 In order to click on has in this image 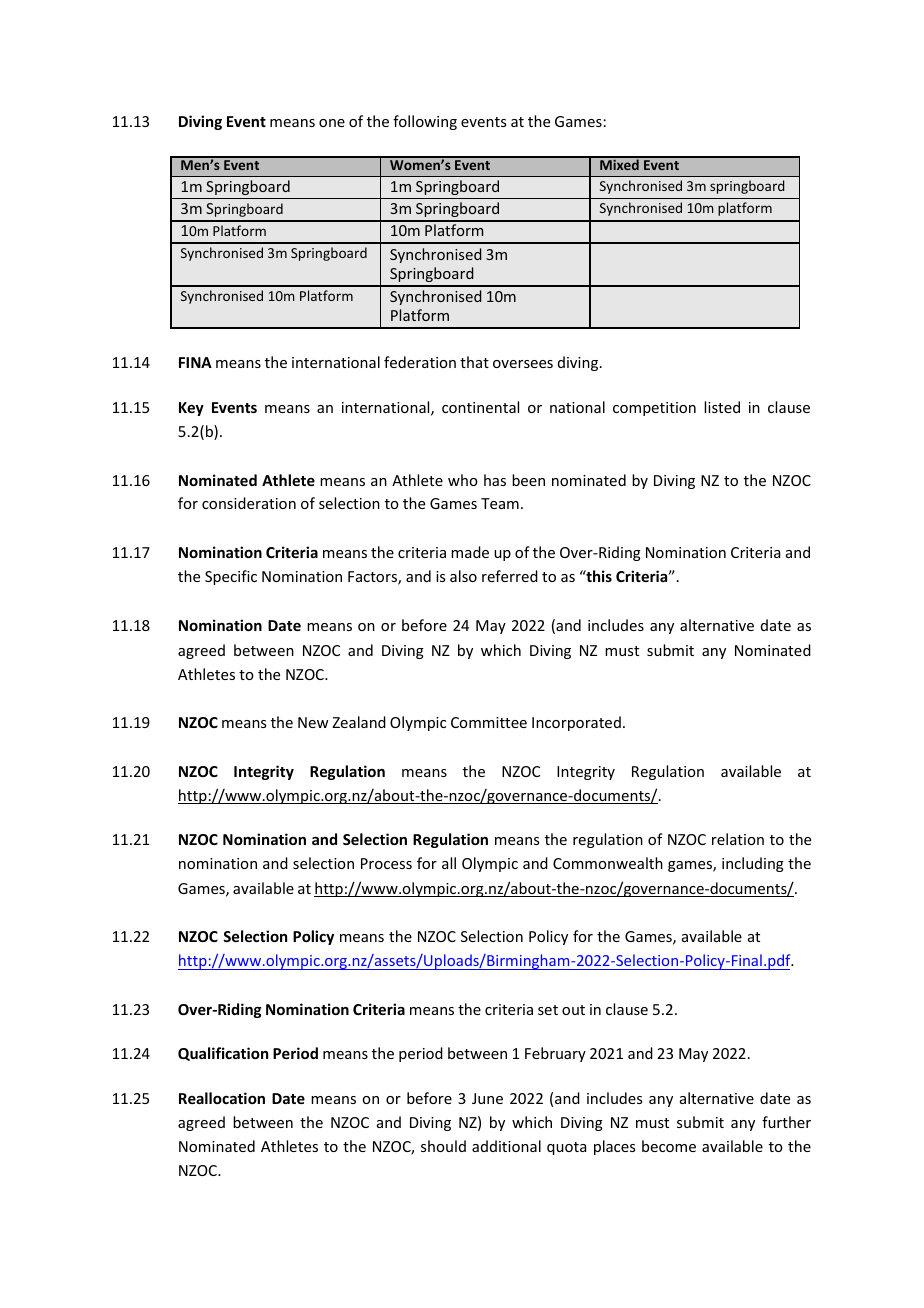, I will do `click(495, 480)`.
